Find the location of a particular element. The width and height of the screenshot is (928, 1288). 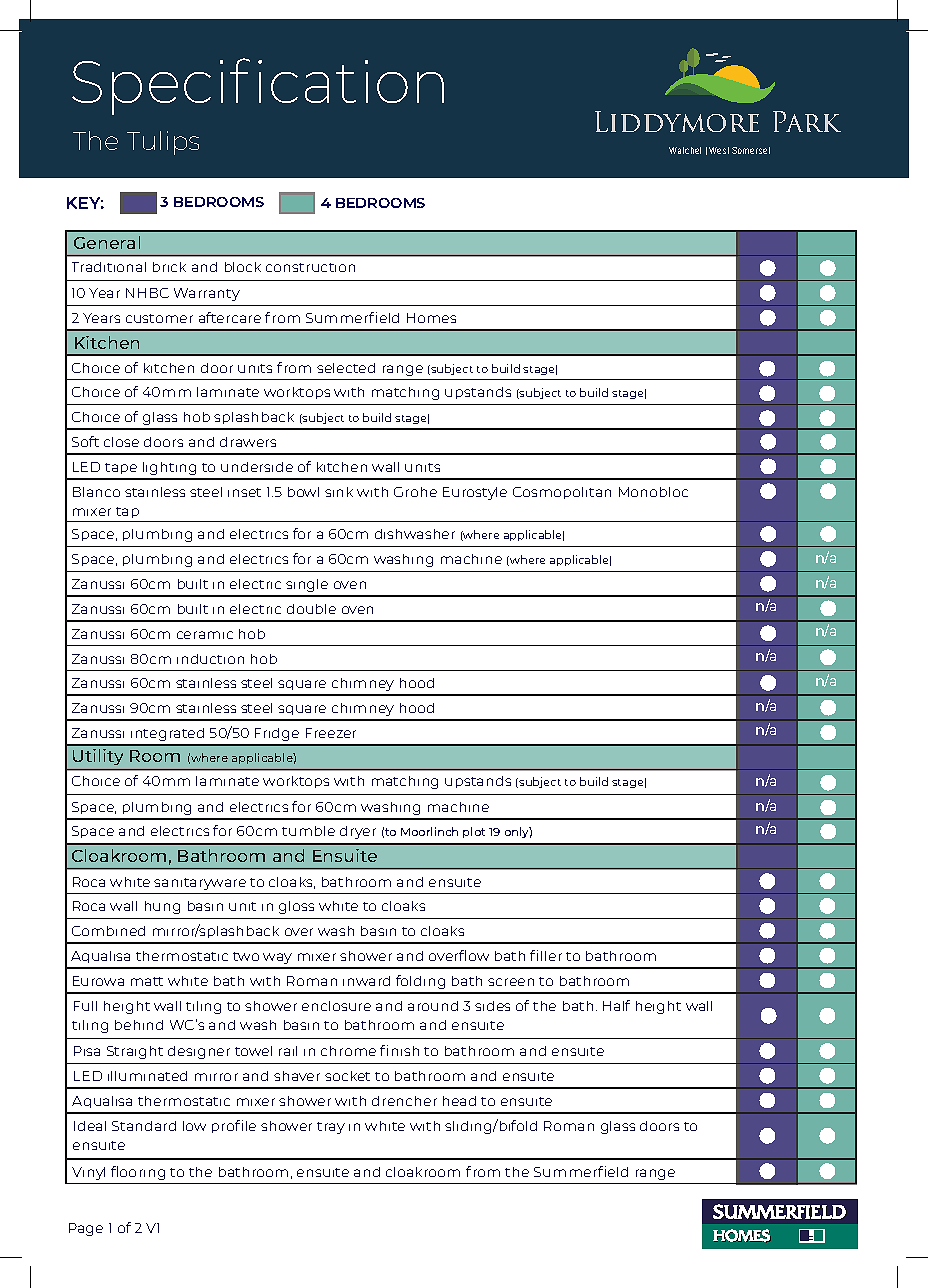

induction is located at coordinates (210, 659).
